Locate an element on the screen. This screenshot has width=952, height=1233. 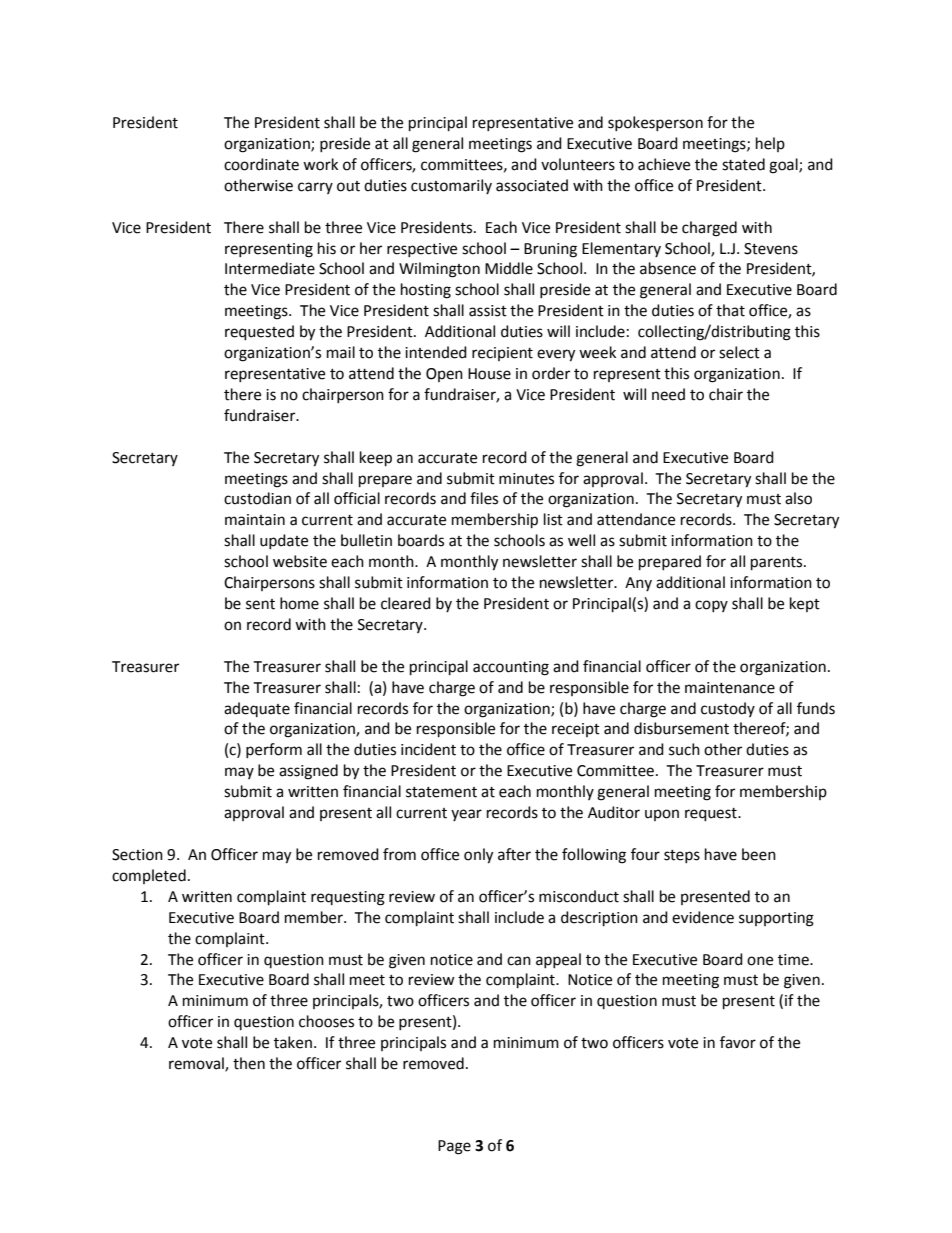
removal is located at coordinates (197, 1064).
